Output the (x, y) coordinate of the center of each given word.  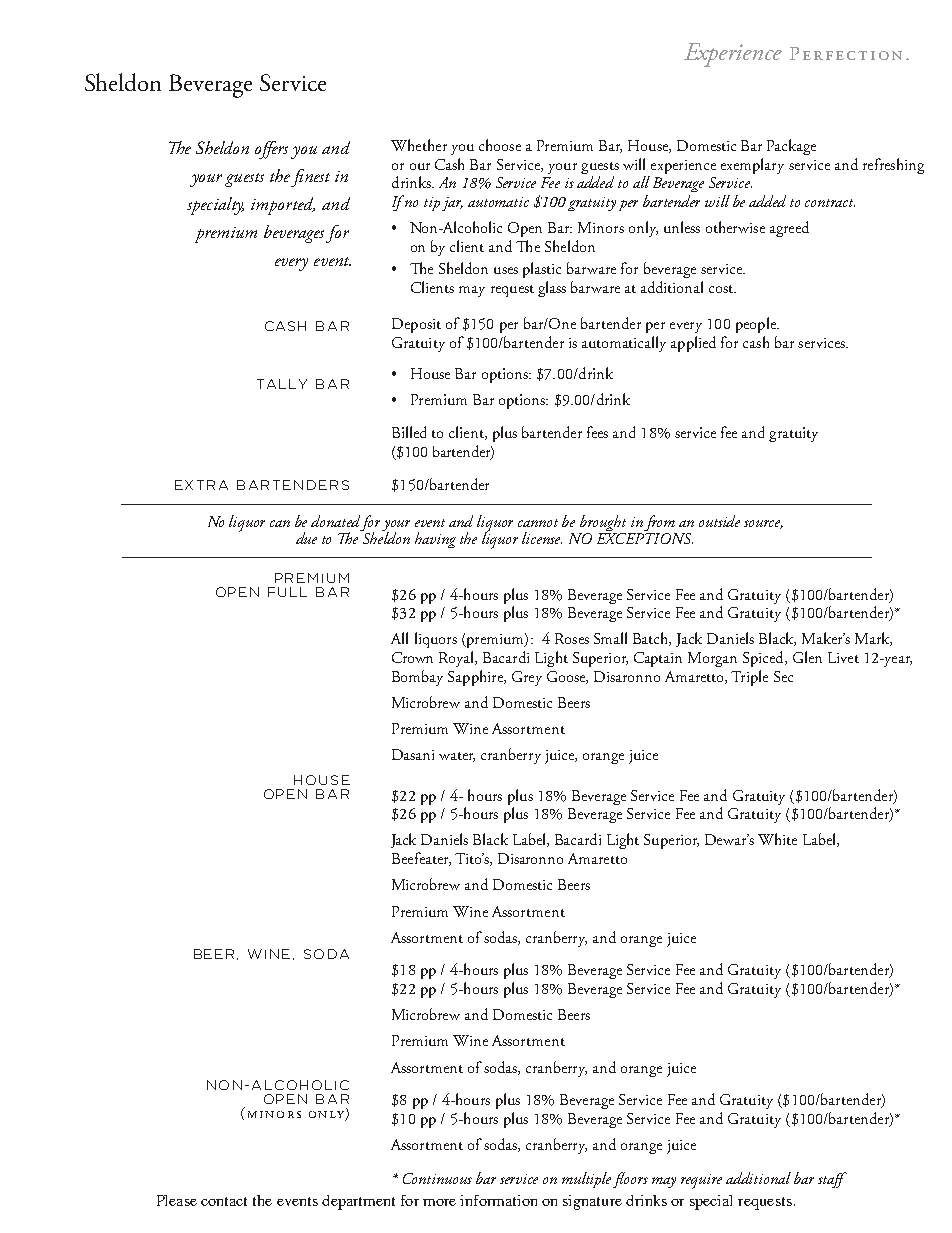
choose (500, 145)
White (777, 839)
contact (224, 1201)
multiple (588, 1180)
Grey (527, 678)
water (457, 757)
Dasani (413, 754)
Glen (807, 657)
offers (271, 150)
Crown (412, 657)
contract (830, 203)
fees (597, 432)
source (763, 524)
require (701, 1181)
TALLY (282, 384)
